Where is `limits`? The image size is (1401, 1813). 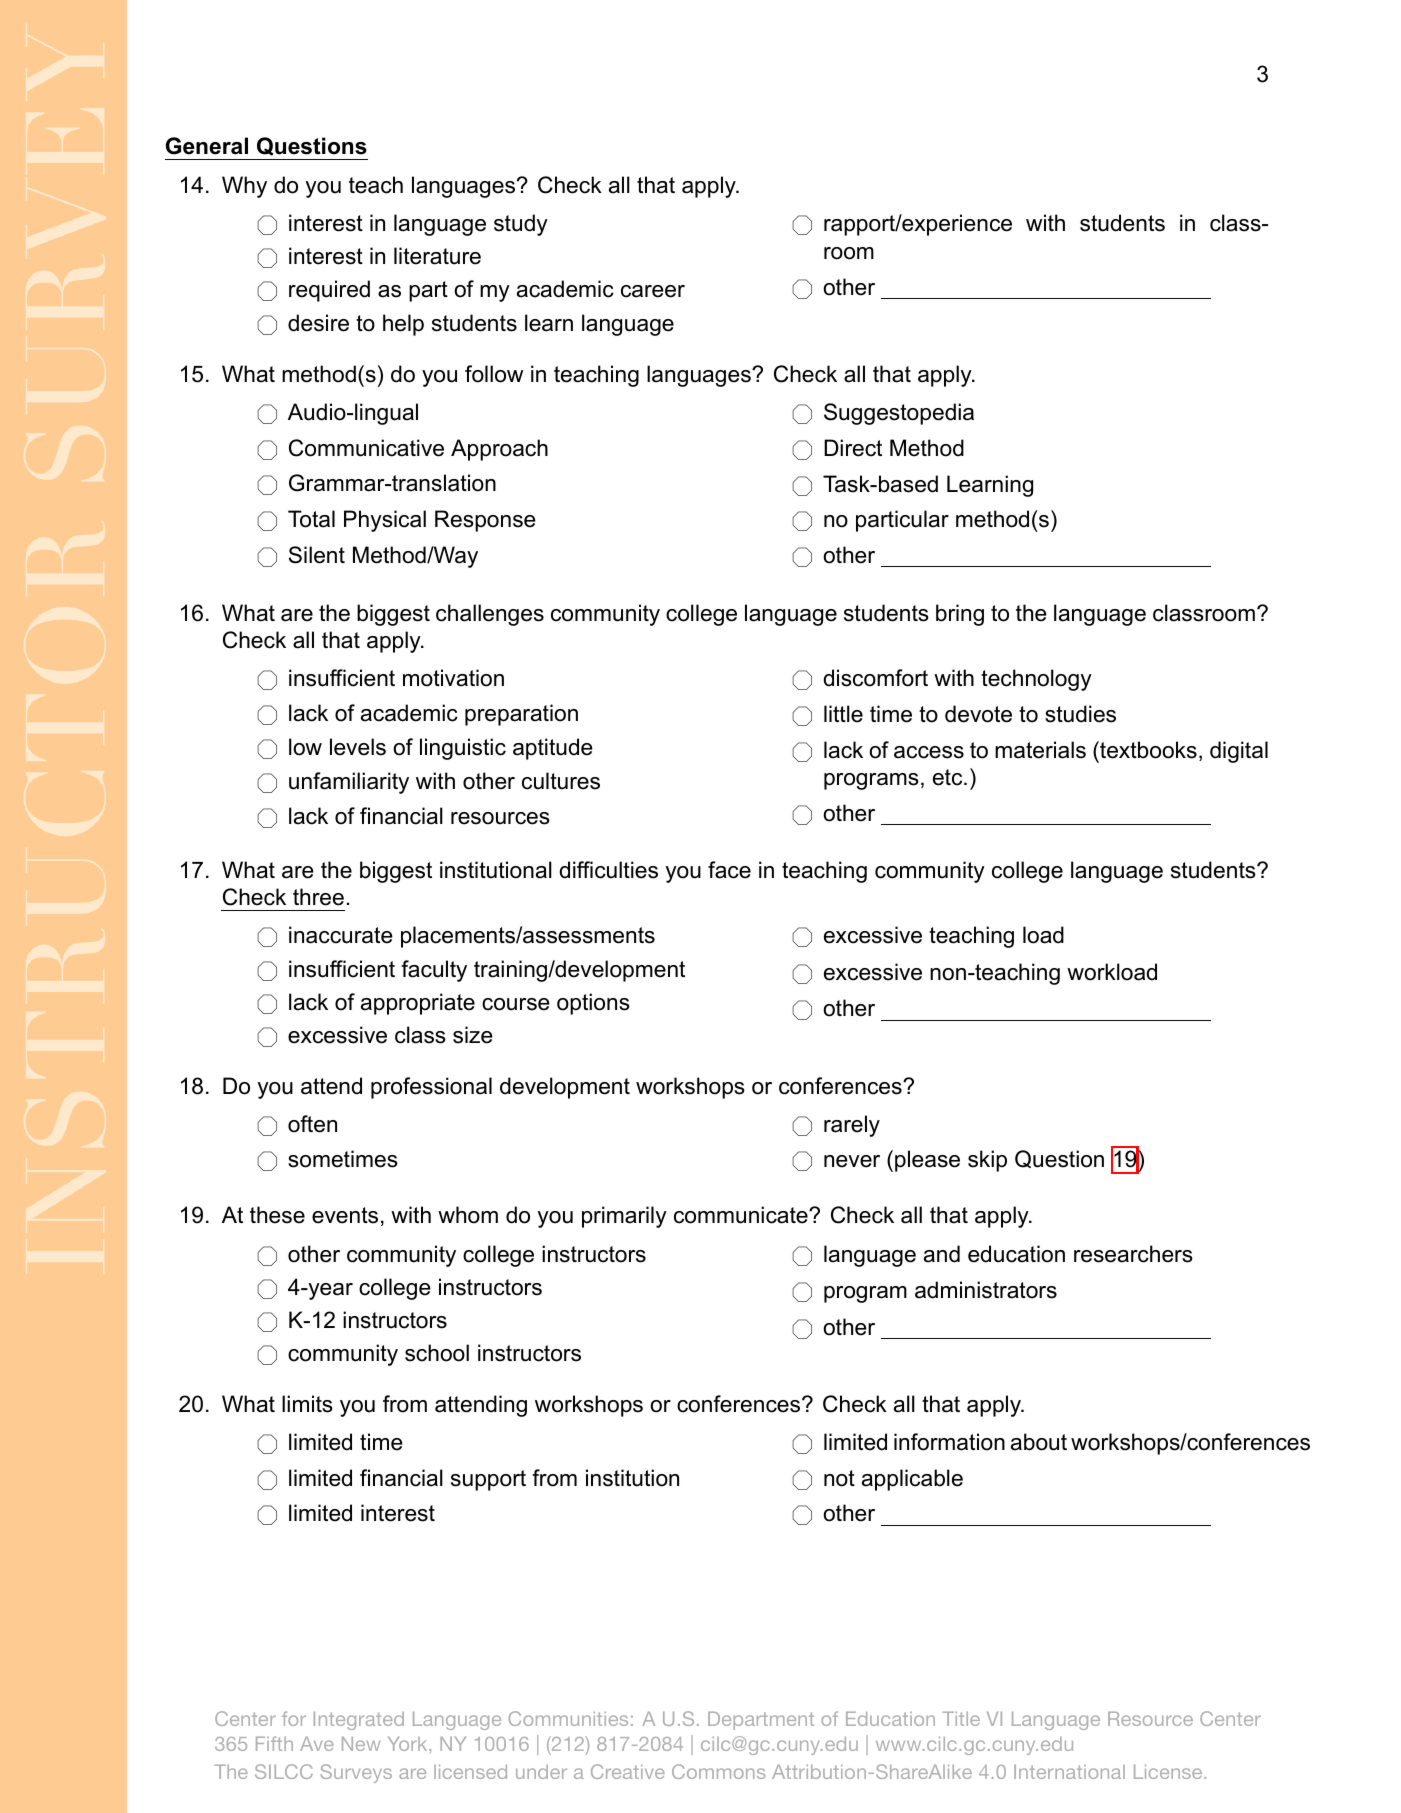
limits is located at coordinates (307, 1404).
